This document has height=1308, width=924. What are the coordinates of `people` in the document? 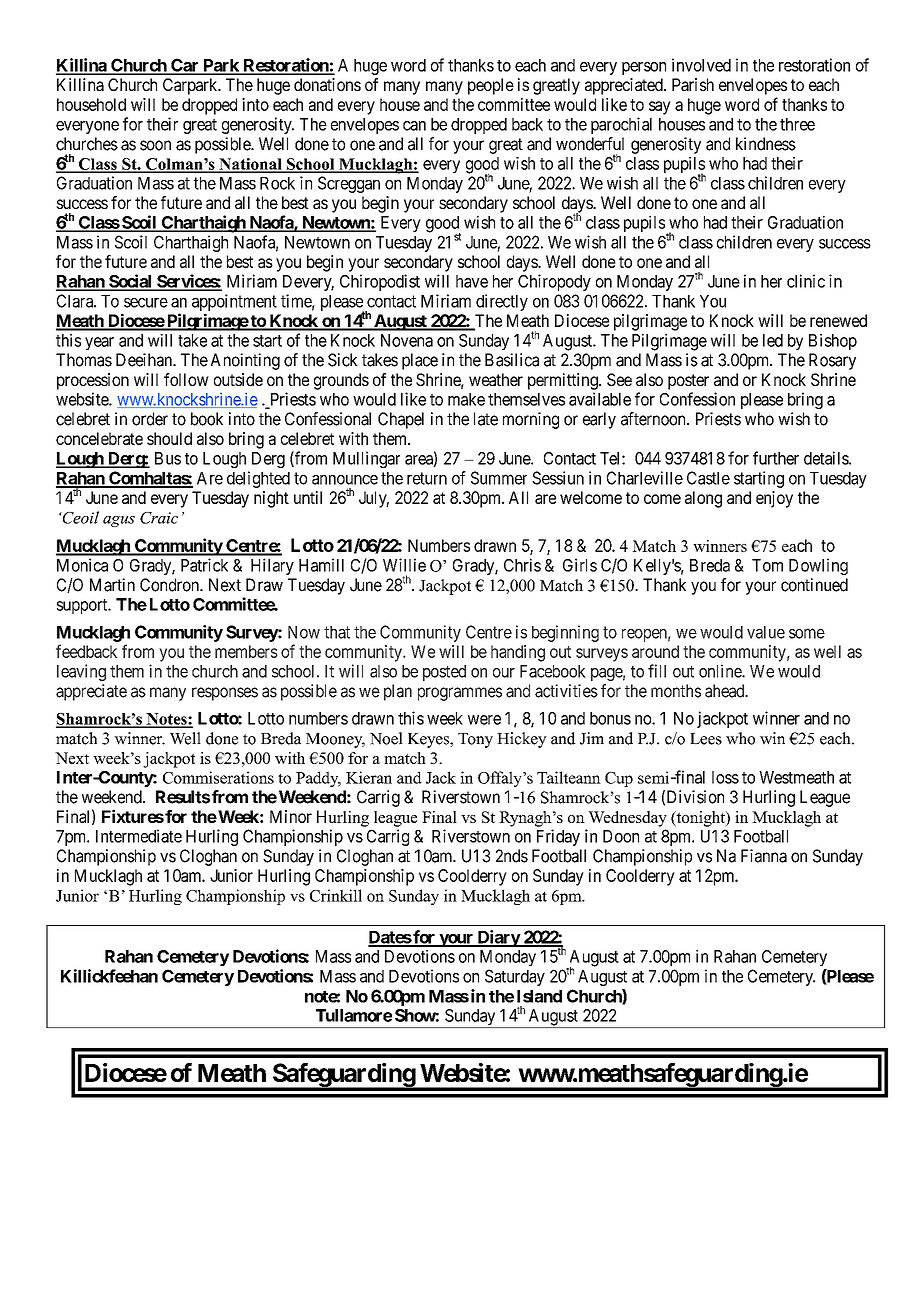 It's located at (491, 86).
